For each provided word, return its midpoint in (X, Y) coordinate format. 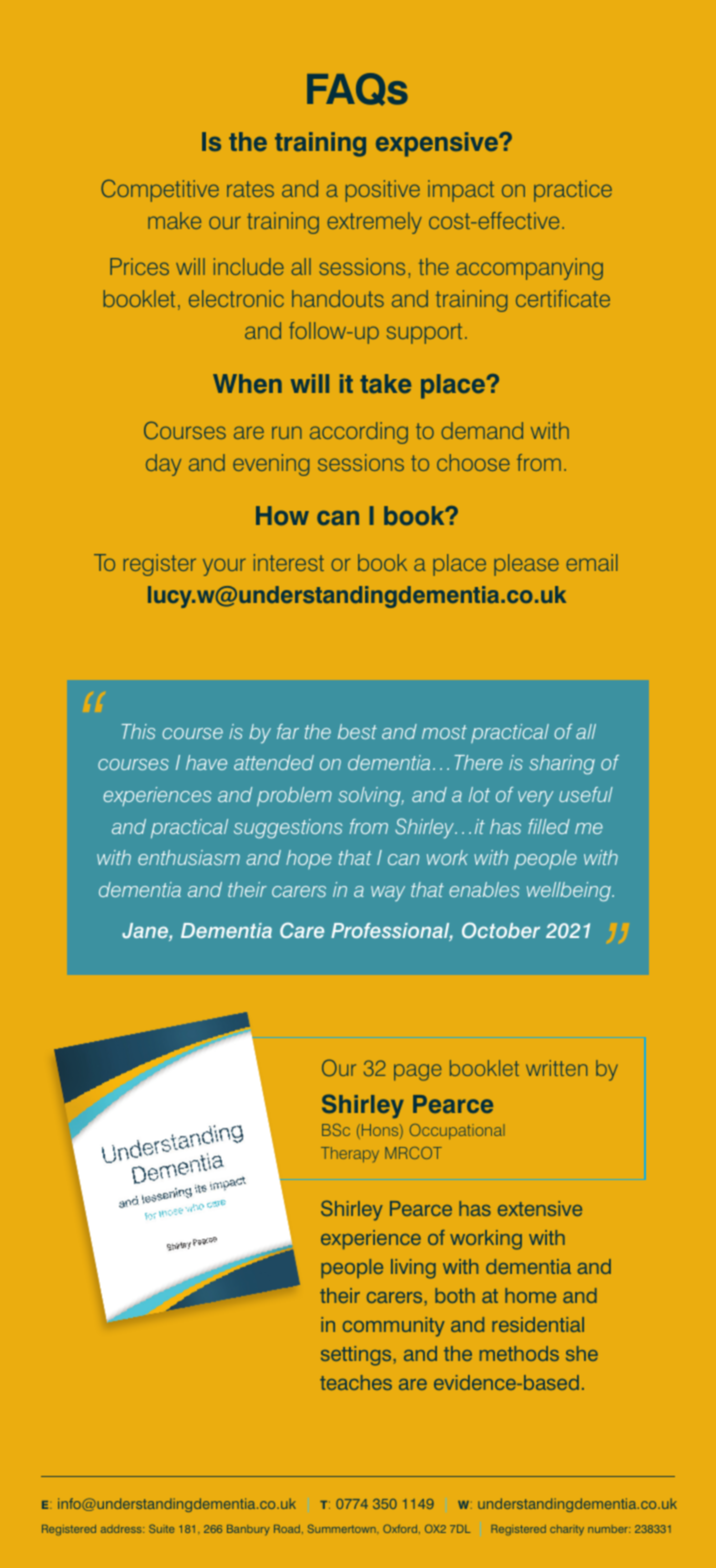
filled (549, 826)
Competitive (160, 190)
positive (383, 191)
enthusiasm (189, 857)
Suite (161, 1528)
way (388, 893)
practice (573, 191)
